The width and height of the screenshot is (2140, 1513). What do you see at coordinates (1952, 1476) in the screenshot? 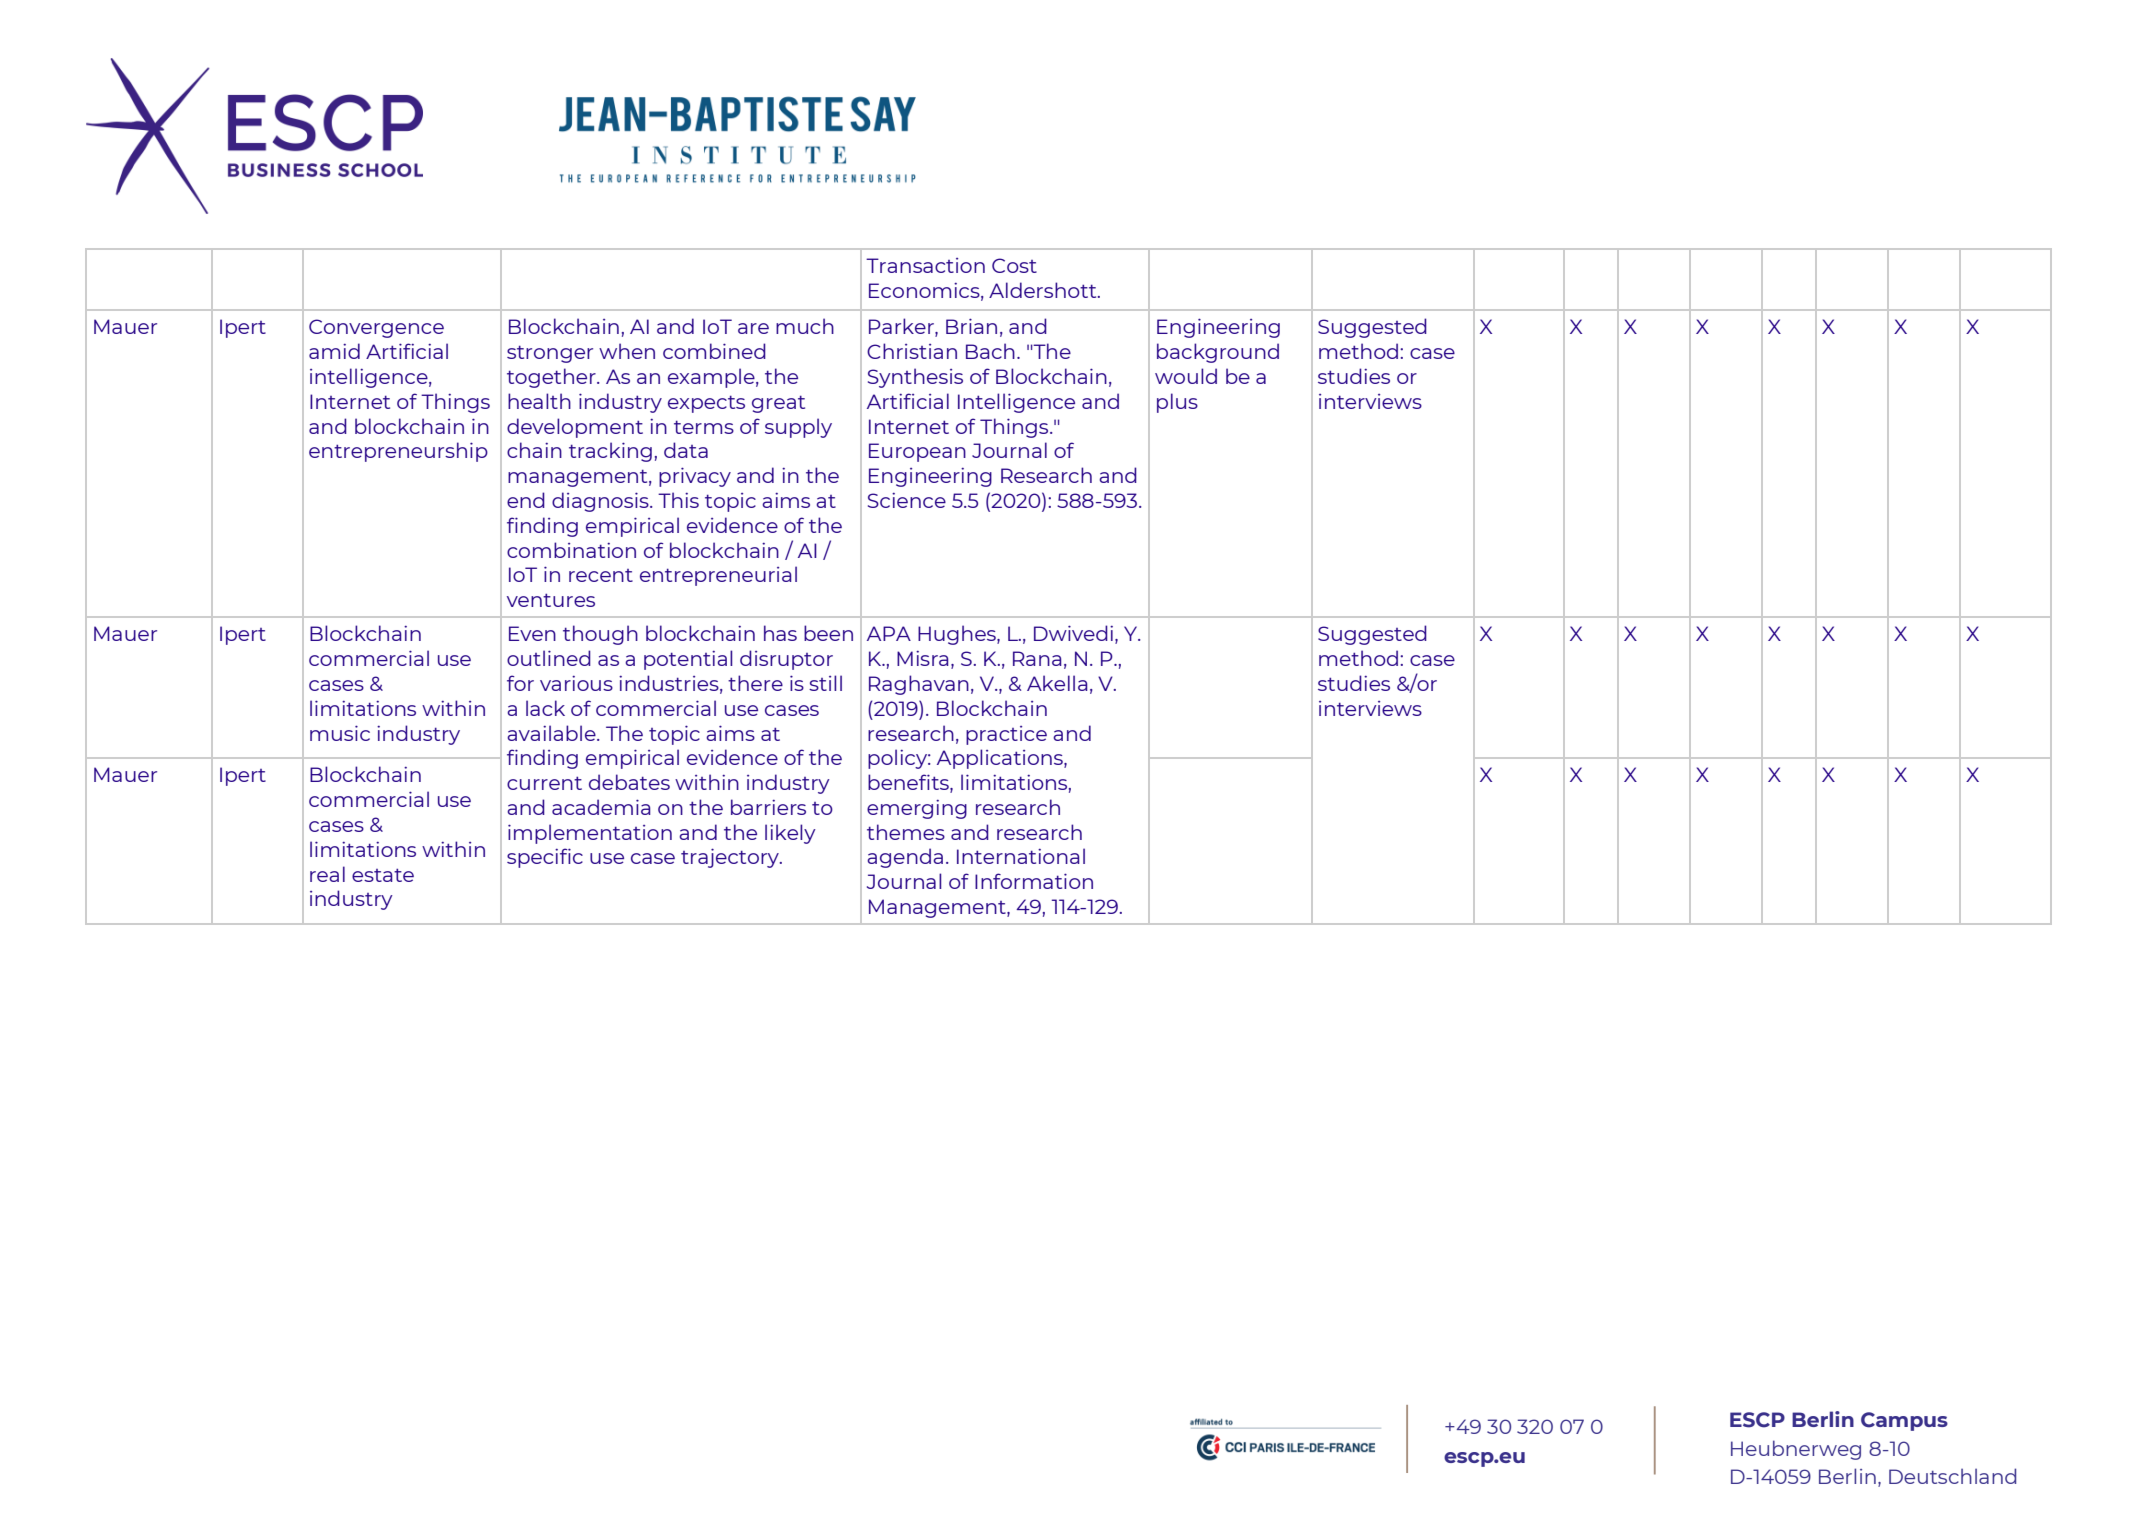
I see `Deutschland` at bounding box center [1952, 1476].
